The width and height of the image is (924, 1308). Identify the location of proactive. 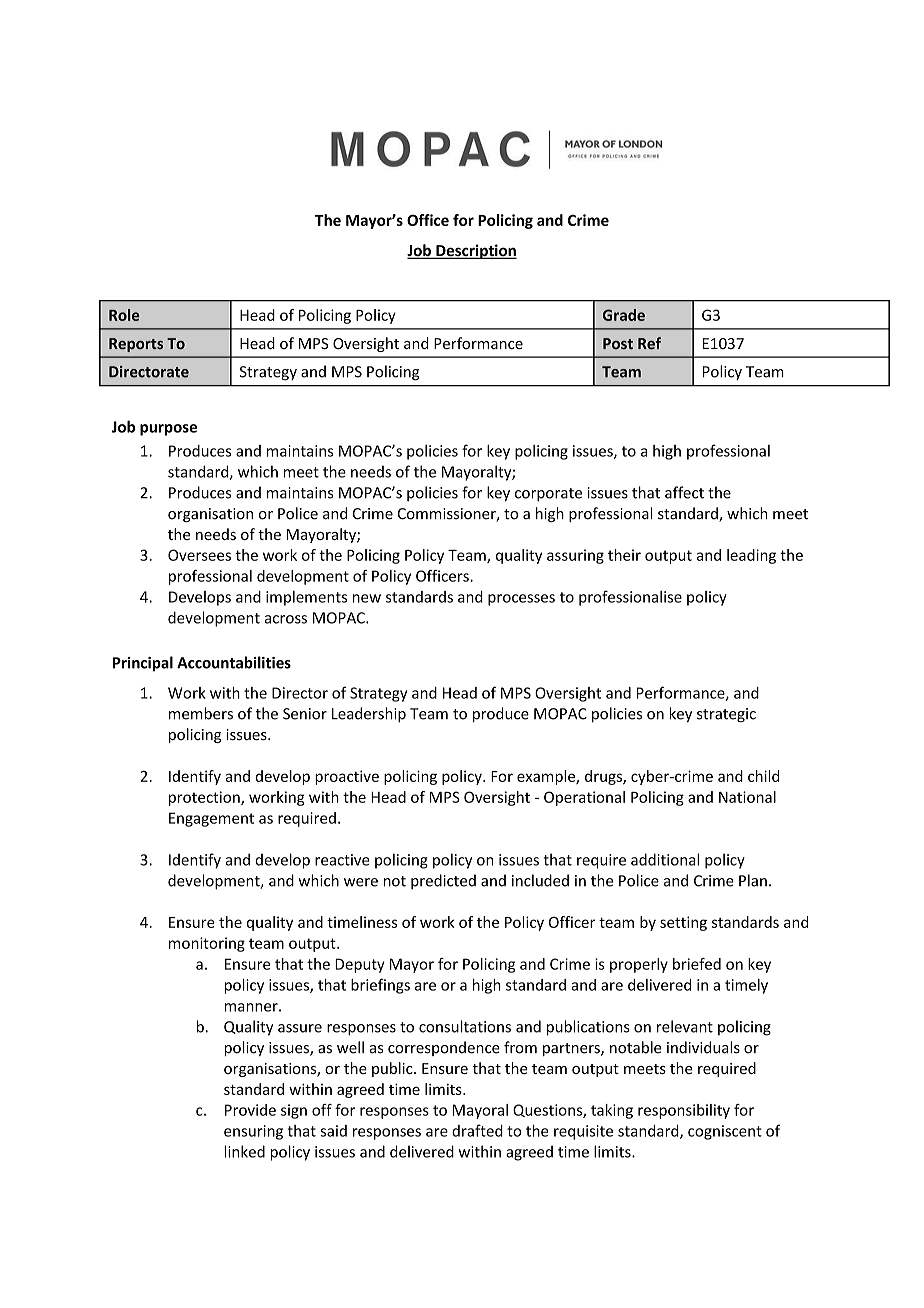
(347, 777).
